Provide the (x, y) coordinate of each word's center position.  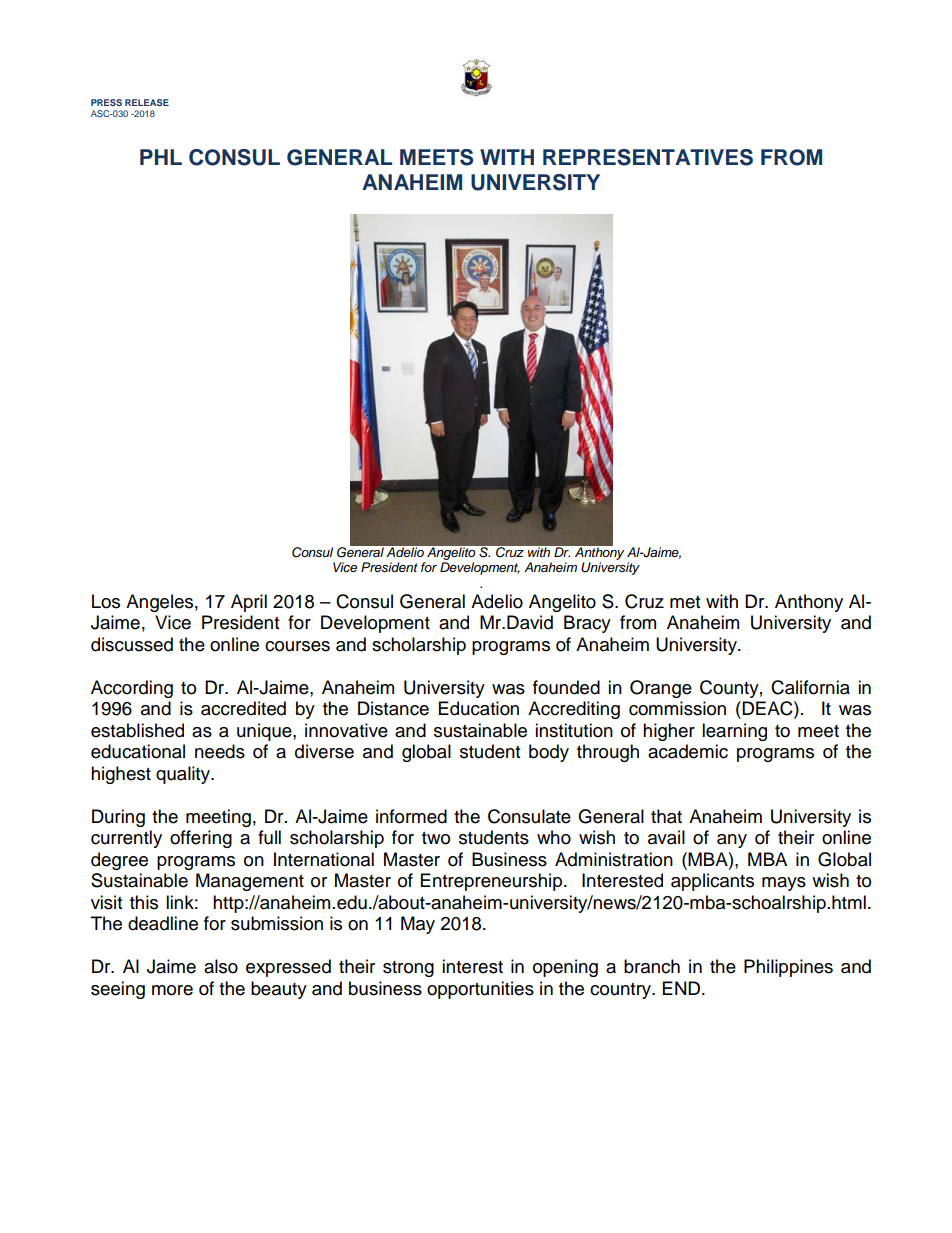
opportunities (480, 990)
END (683, 988)
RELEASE (147, 102)
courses (297, 646)
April (249, 603)
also (221, 966)
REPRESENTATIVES (648, 157)
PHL (161, 157)
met (685, 602)
